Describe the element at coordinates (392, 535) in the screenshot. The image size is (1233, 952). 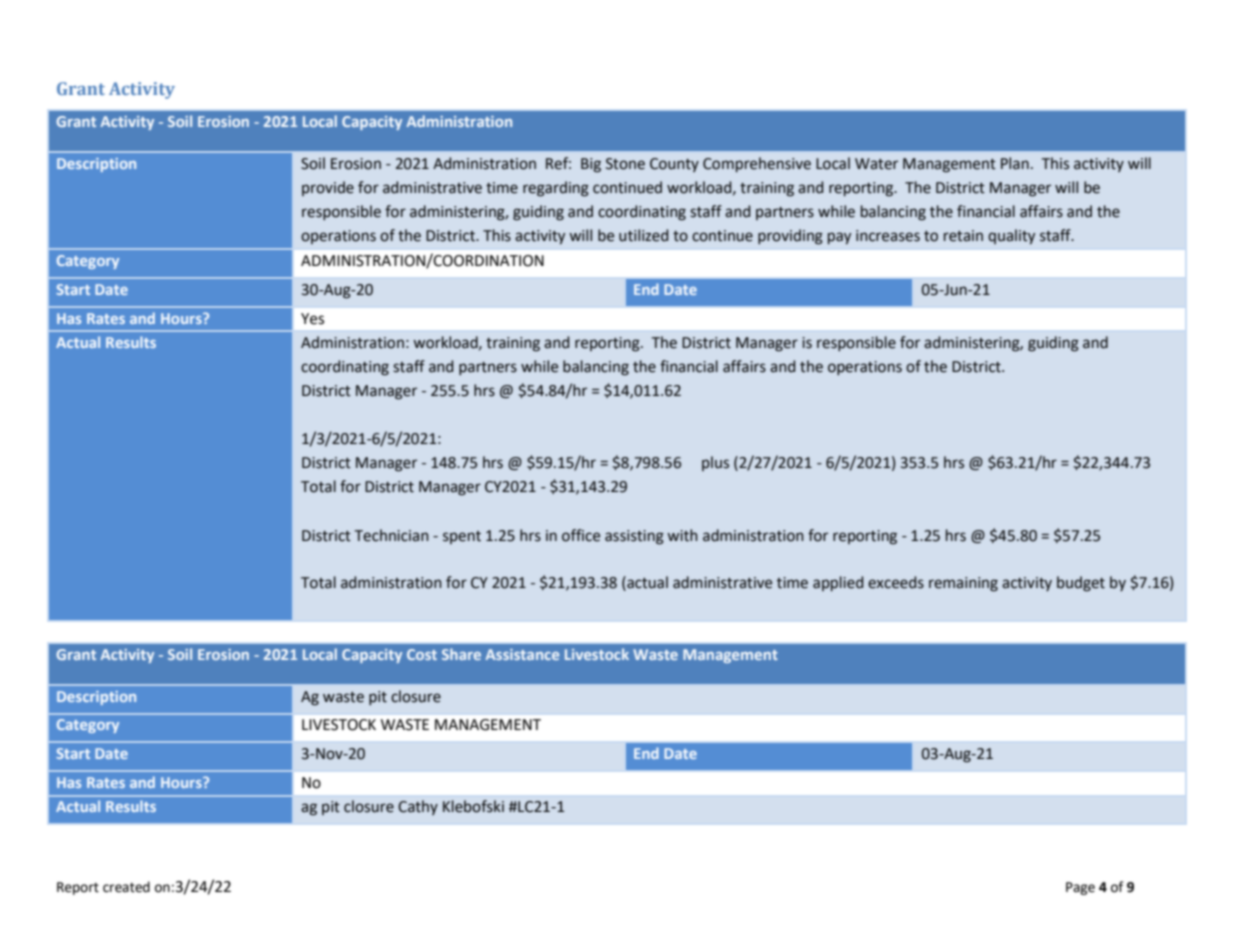
I see `Technician` at that location.
